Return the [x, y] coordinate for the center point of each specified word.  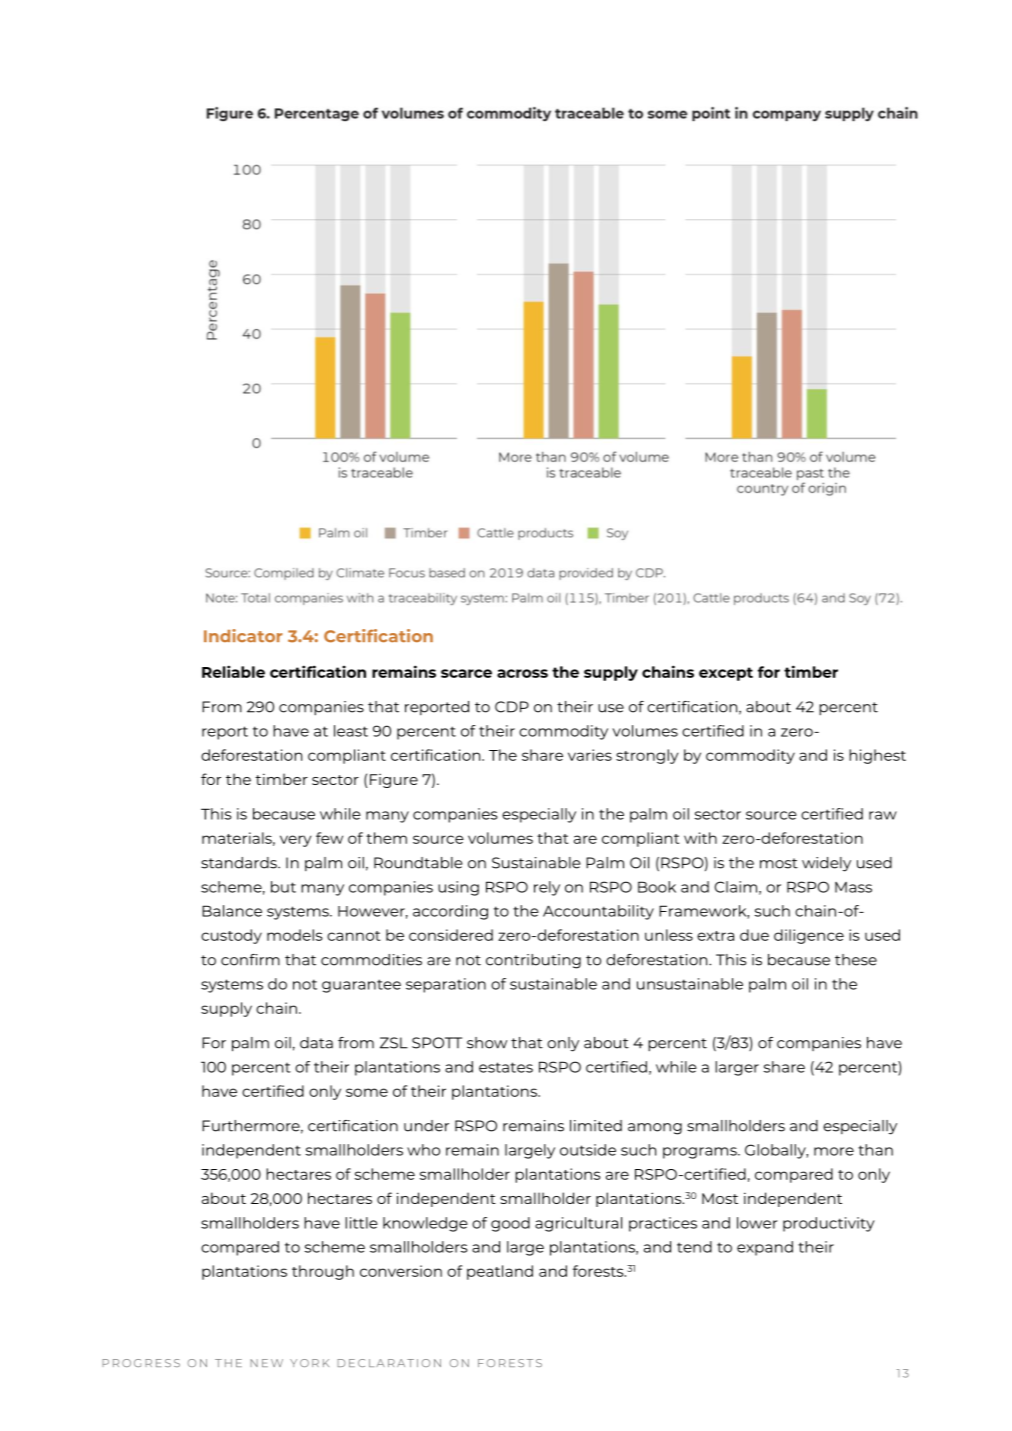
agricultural [578, 1224]
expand [765, 1248]
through [323, 1272]
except [726, 674]
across [522, 673]
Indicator [243, 635]
